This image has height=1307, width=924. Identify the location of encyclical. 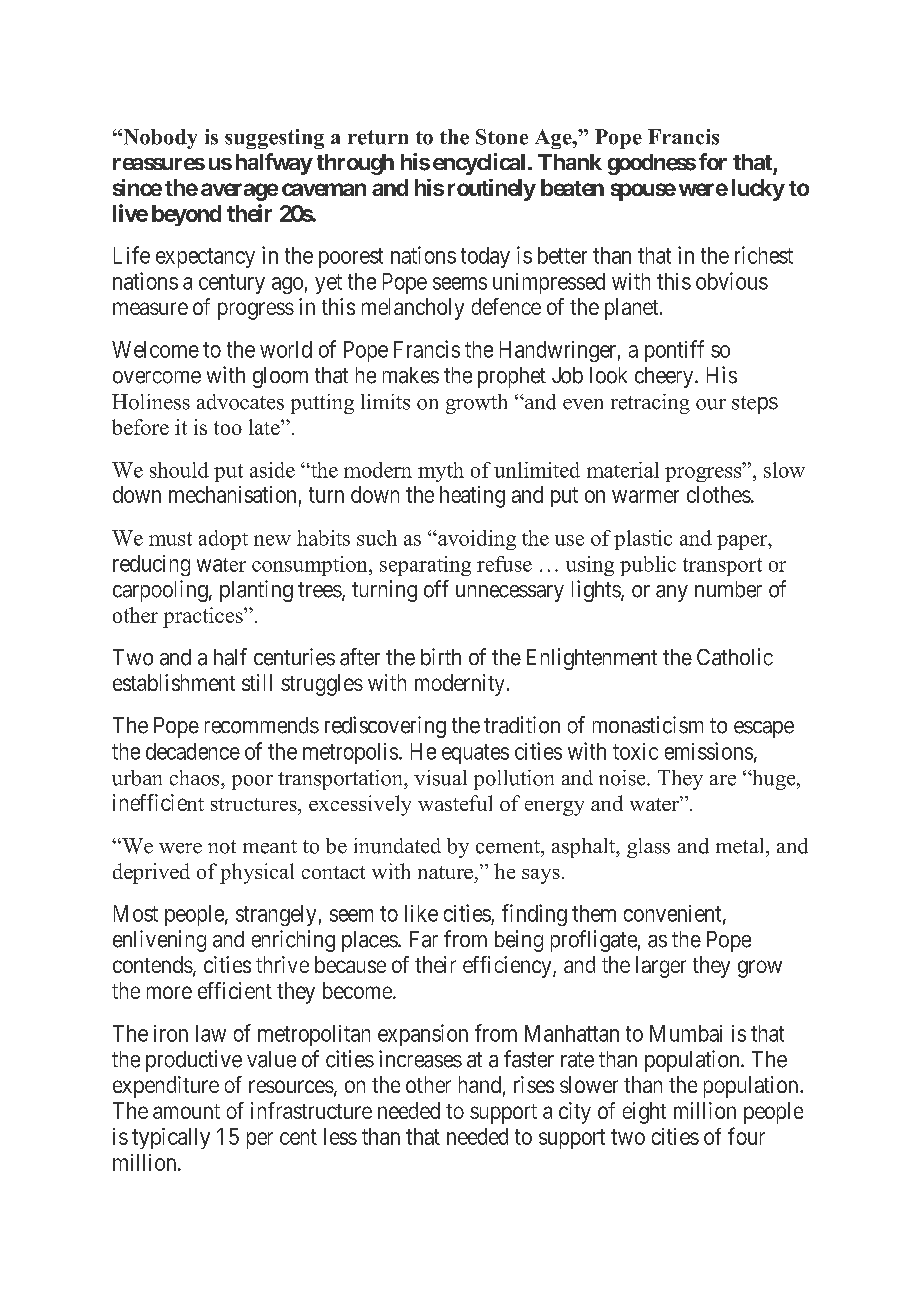
(479, 164).
